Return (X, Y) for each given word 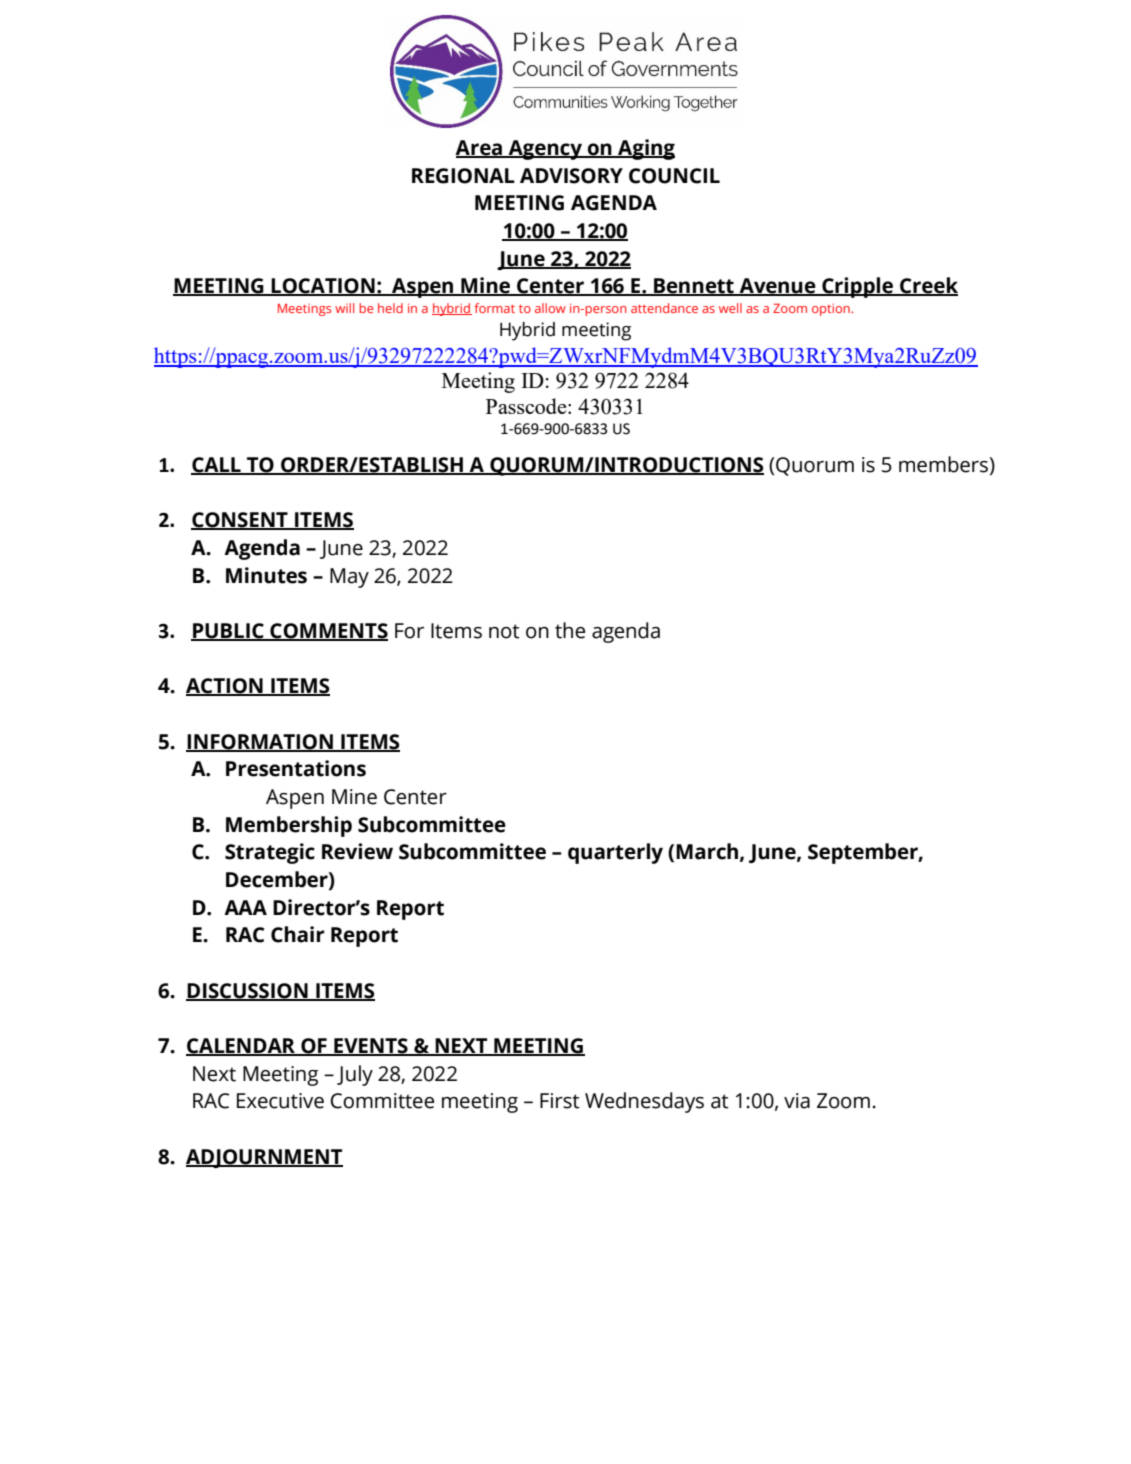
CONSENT (240, 521)
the (570, 630)
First (560, 1101)
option (832, 310)
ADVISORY (571, 176)
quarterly (615, 853)
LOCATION (323, 287)
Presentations (296, 768)
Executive (280, 1101)
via (797, 1101)
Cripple (857, 287)
